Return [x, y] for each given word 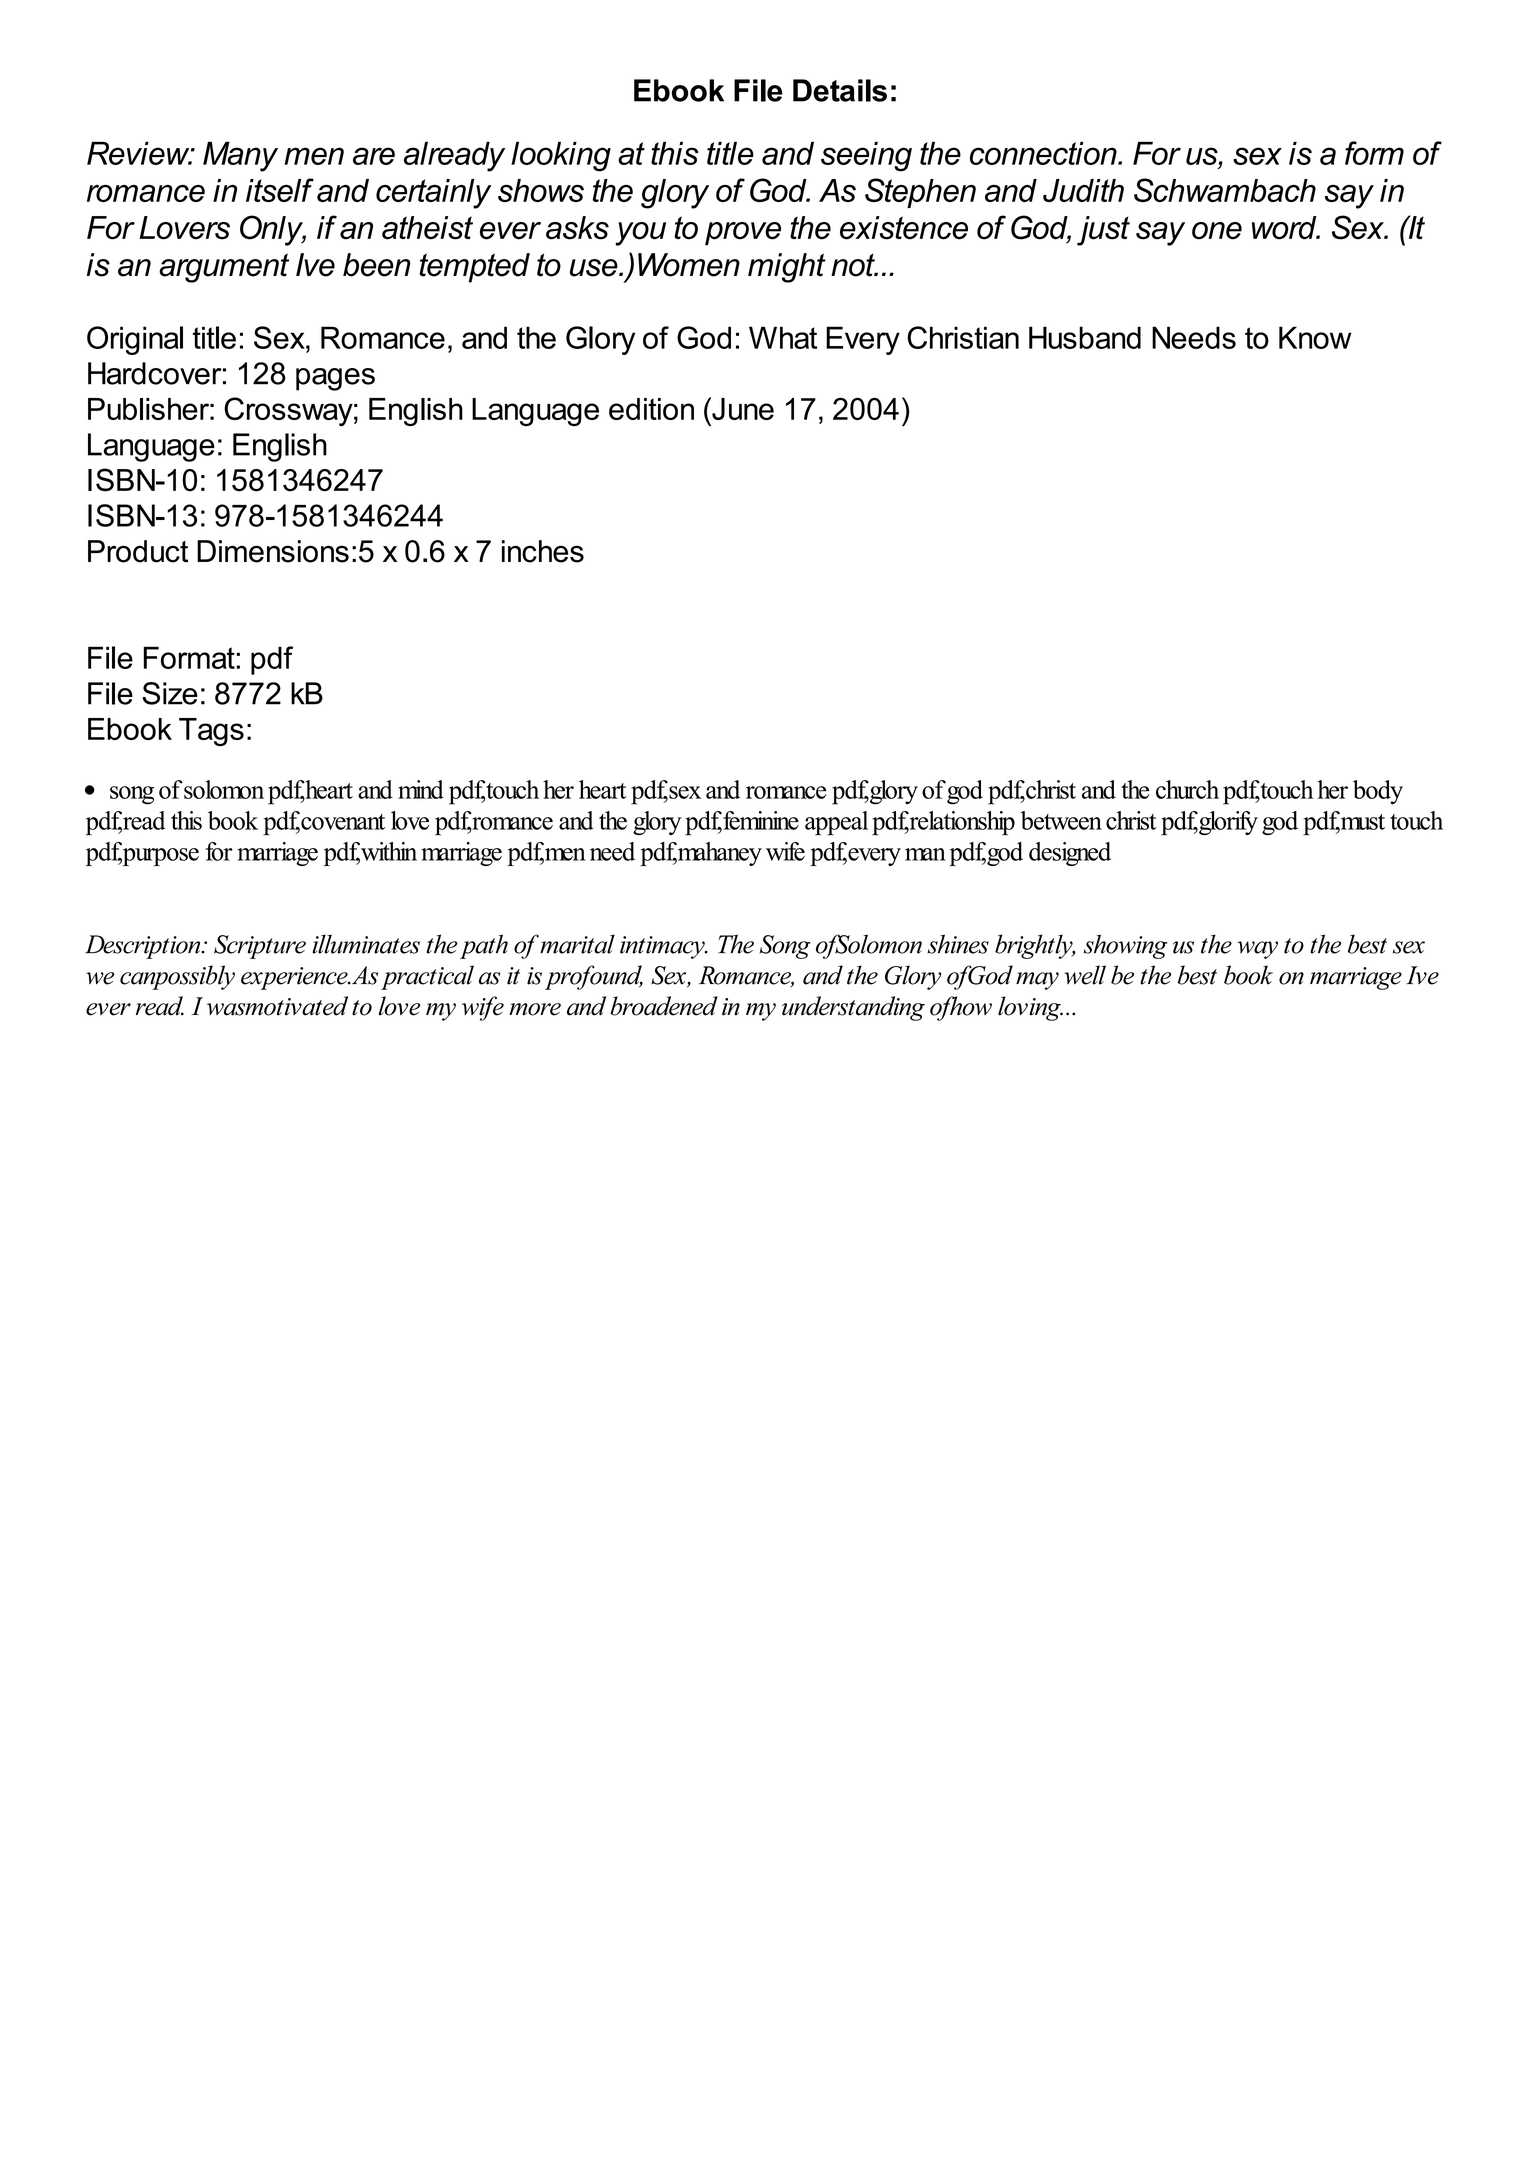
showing [1126, 946]
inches [543, 551]
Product [138, 551]
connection [1044, 153]
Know [1315, 337]
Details [840, 90]
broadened [664, 1006]
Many [240, 156]
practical [427, 977]
